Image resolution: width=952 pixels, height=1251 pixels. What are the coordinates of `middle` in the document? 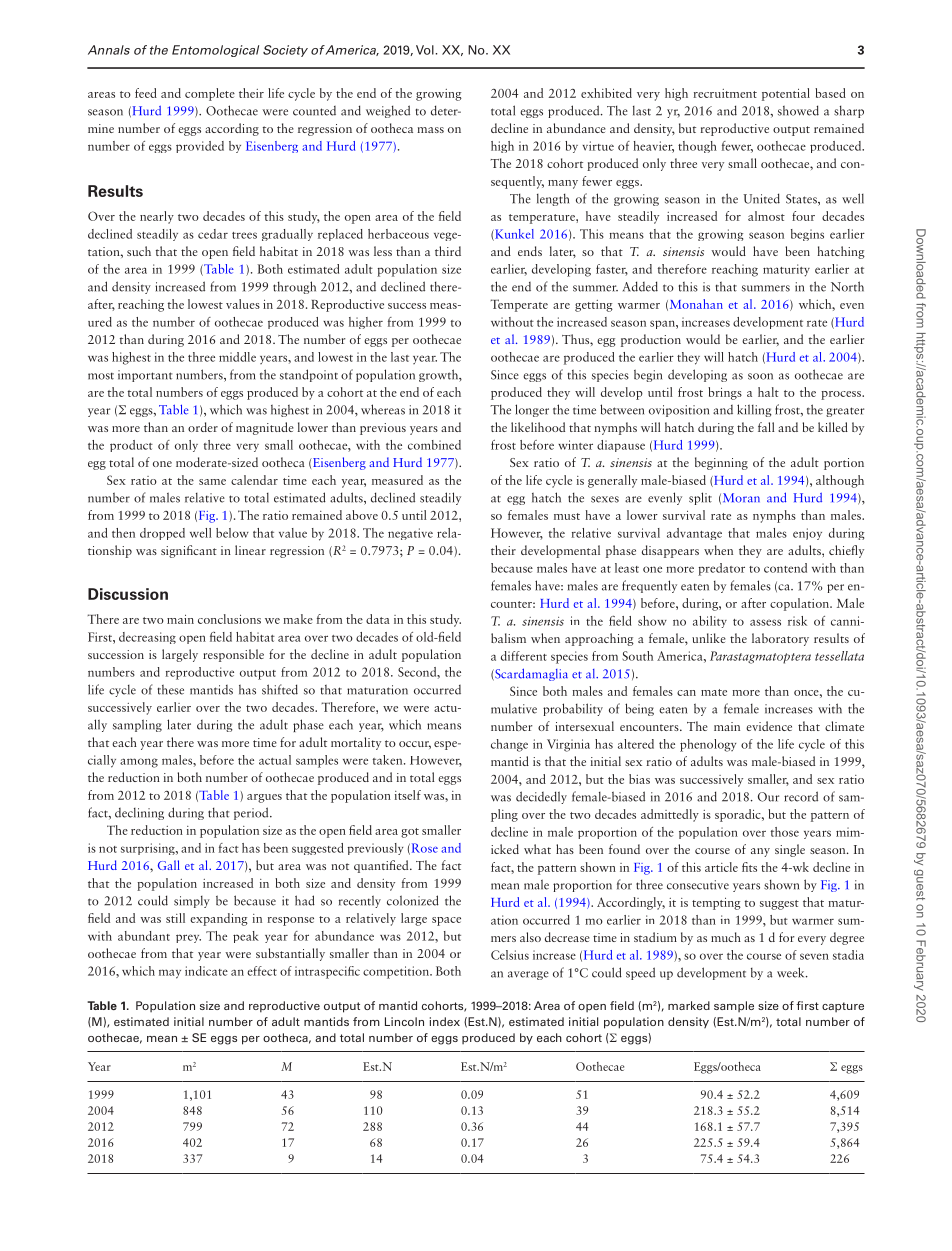 It's located at (237, 357).
